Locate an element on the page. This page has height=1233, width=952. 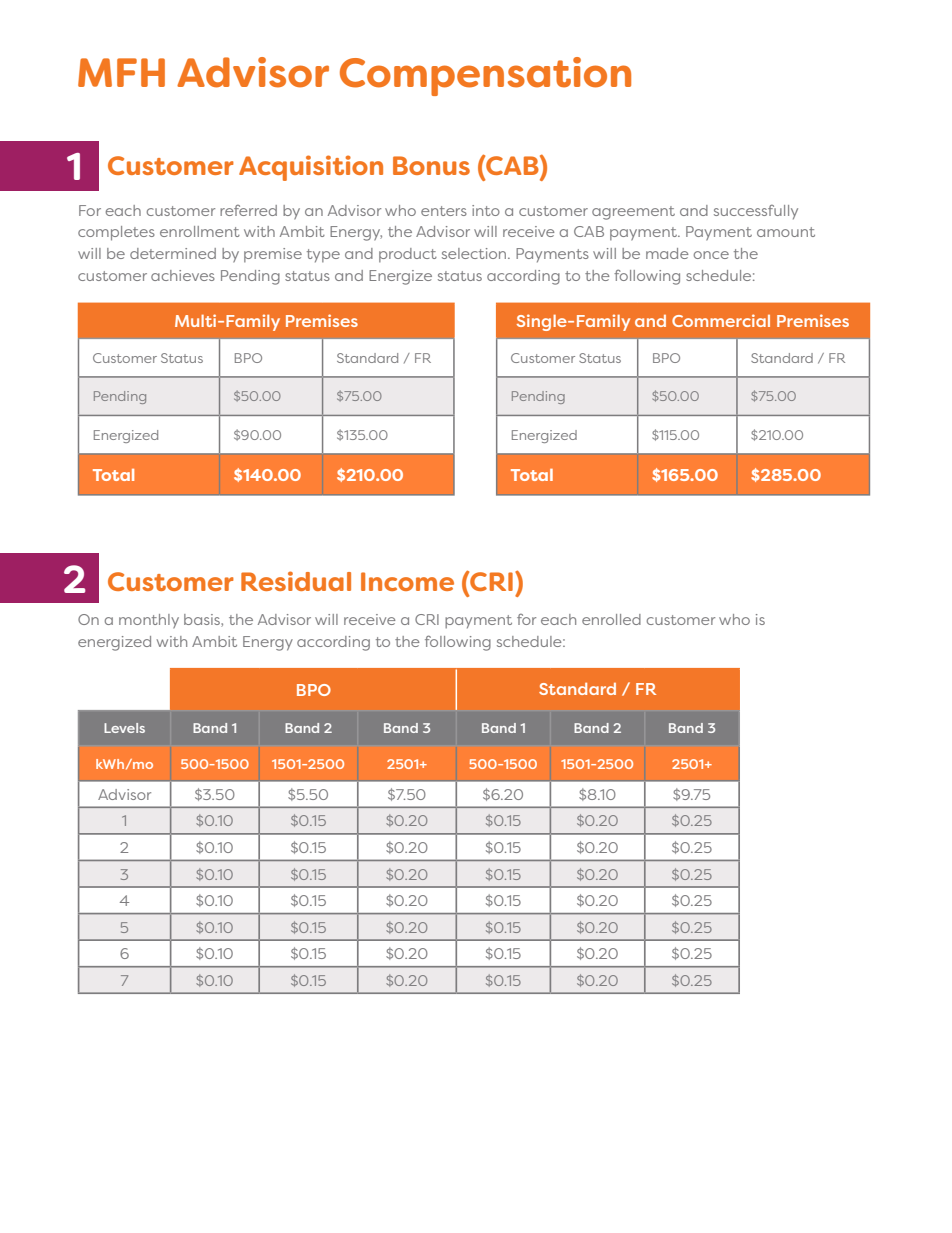
Income is located at coordinates (407, 581).
